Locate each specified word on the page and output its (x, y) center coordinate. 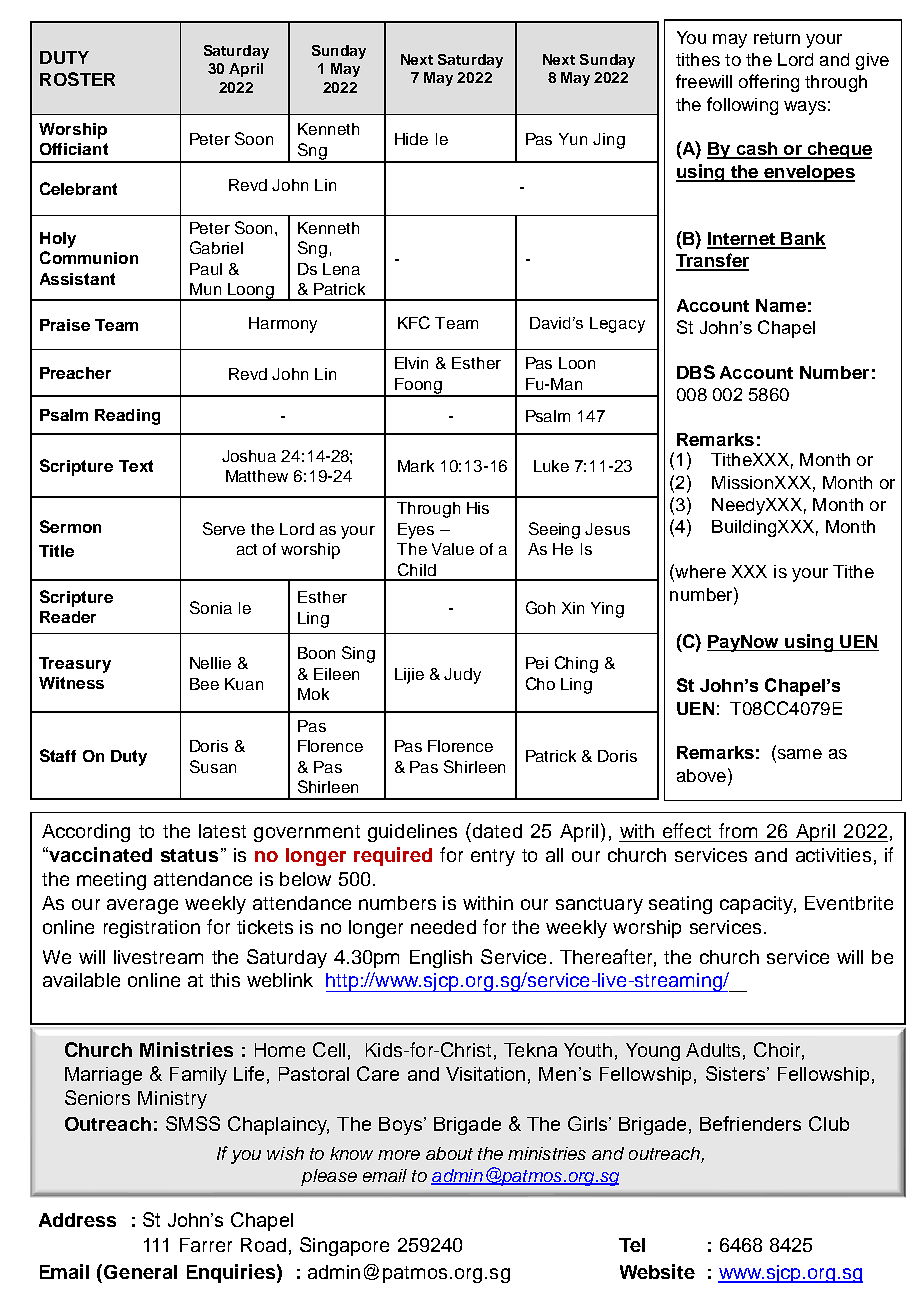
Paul (206, 269)
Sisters (737, 1073)
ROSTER (77, 79)
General (140, 1272)
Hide (411, 139)
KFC (414, 322)
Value (453, 549)
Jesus (607, 529)
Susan (213, 766)
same (798, 755)
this (225, 980)
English (441, 959)
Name (781, 305)
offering (769, 83)
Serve (224, 528)
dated (497, 831)
